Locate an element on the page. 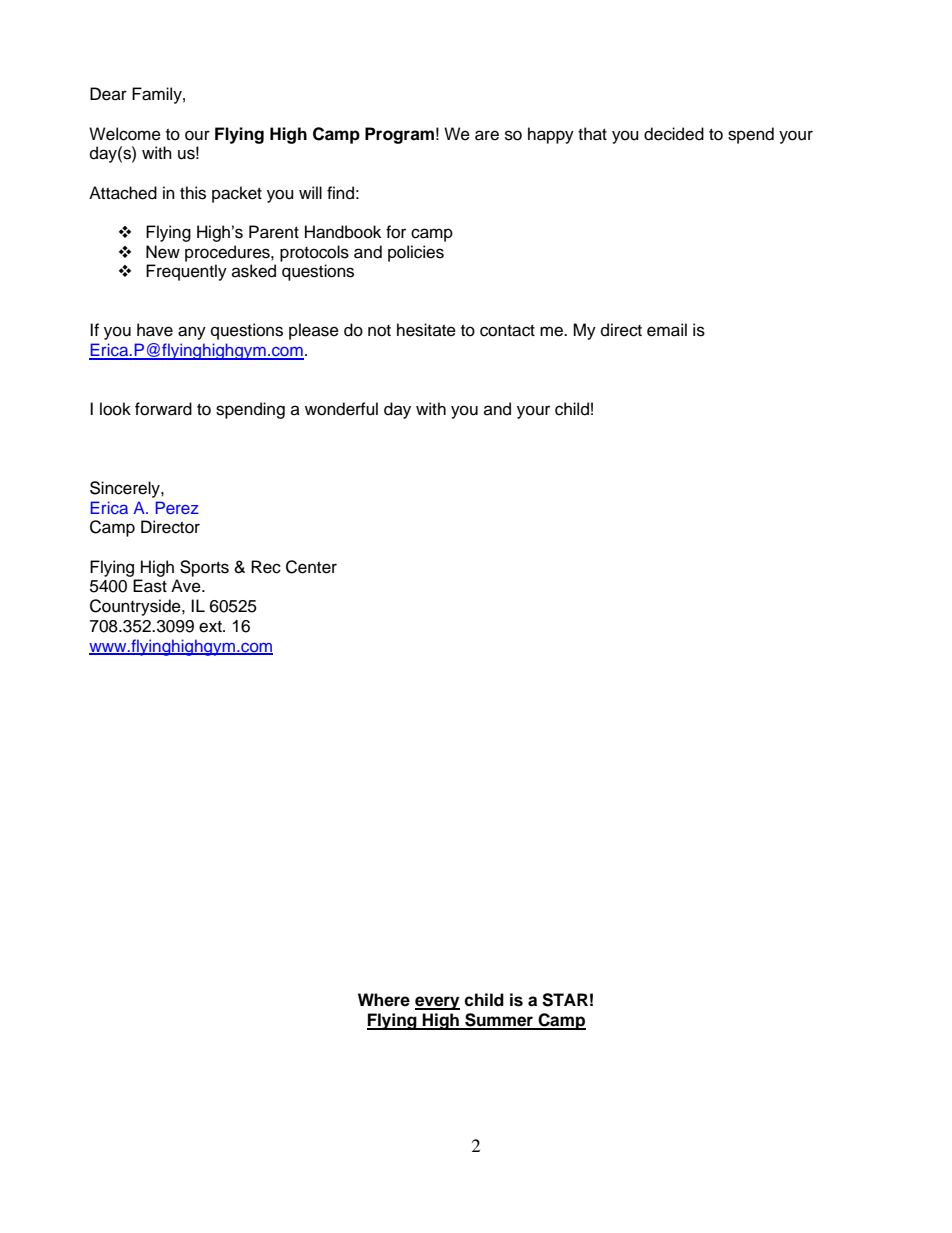 This page has width=952, height=1233. email is located at coordinates (667, 330).
